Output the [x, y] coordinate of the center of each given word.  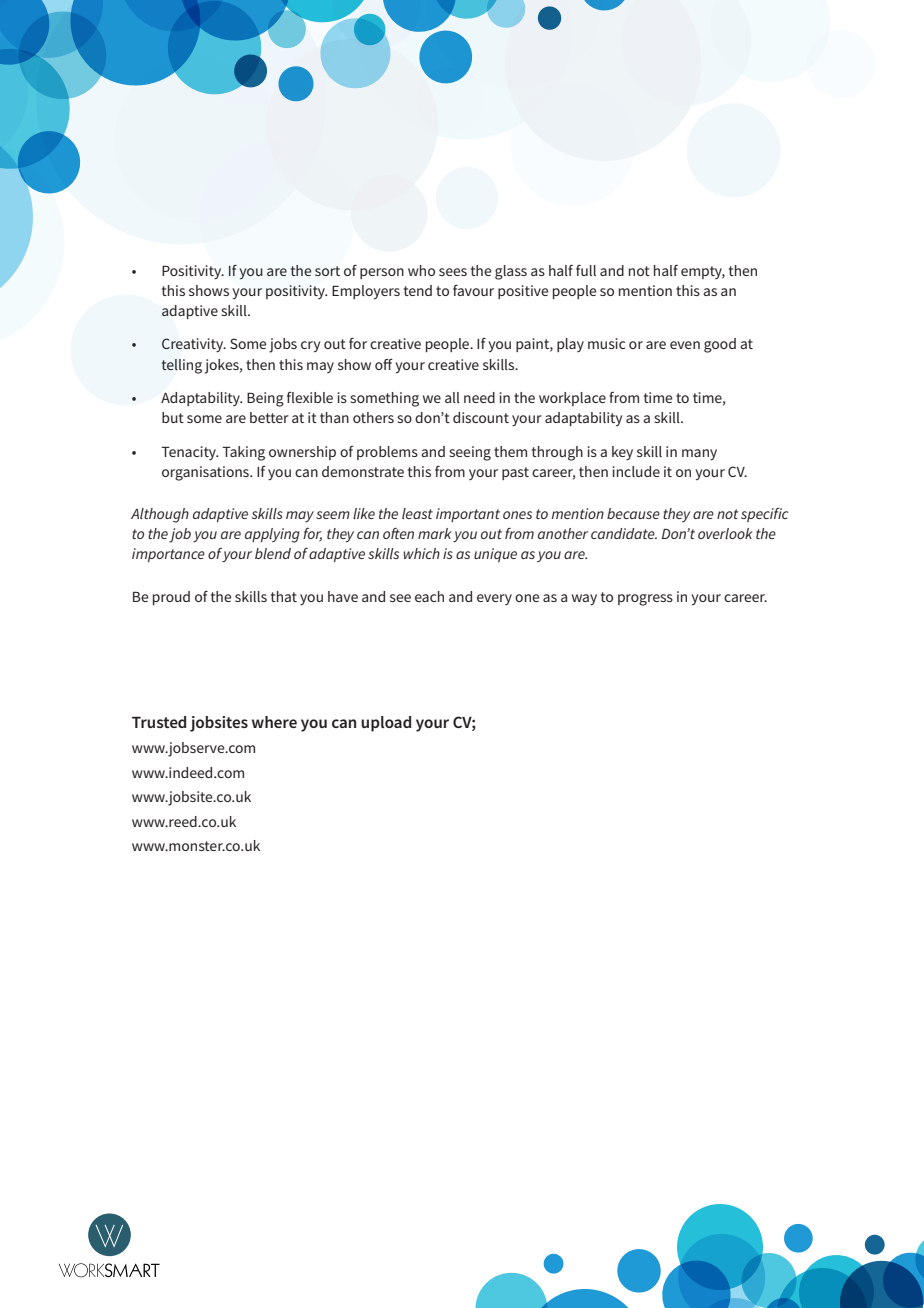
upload [386, 724]
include [636, 471]
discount [481, 417]
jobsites [219, 724]
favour [473, 290]
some [204, 419]
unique [495, 555]
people [574, 292]
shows [209, 290]
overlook [725, 533]
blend [273, 553]
